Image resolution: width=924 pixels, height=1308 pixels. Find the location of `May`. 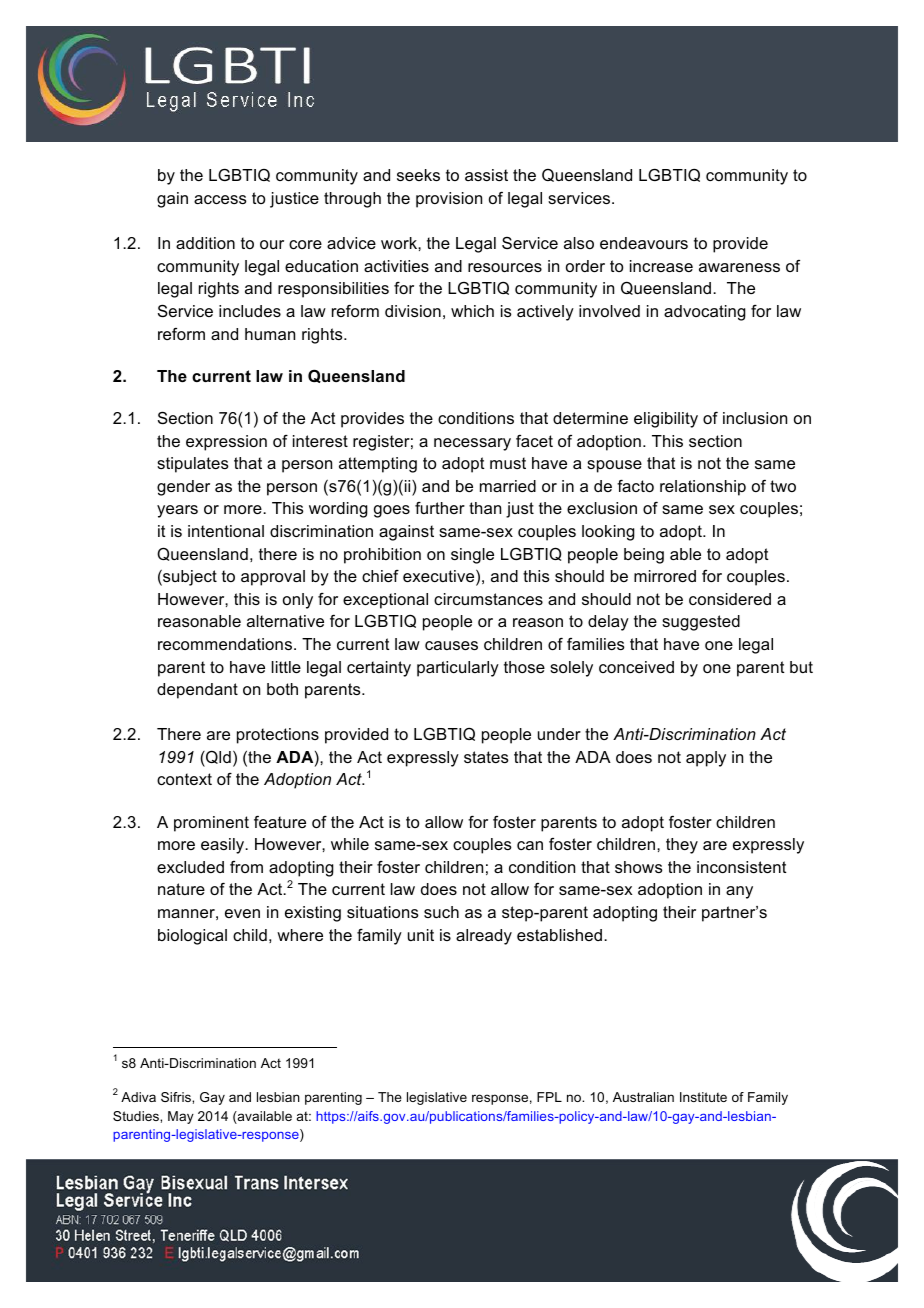

May is located at coordinates (181, 1117).
